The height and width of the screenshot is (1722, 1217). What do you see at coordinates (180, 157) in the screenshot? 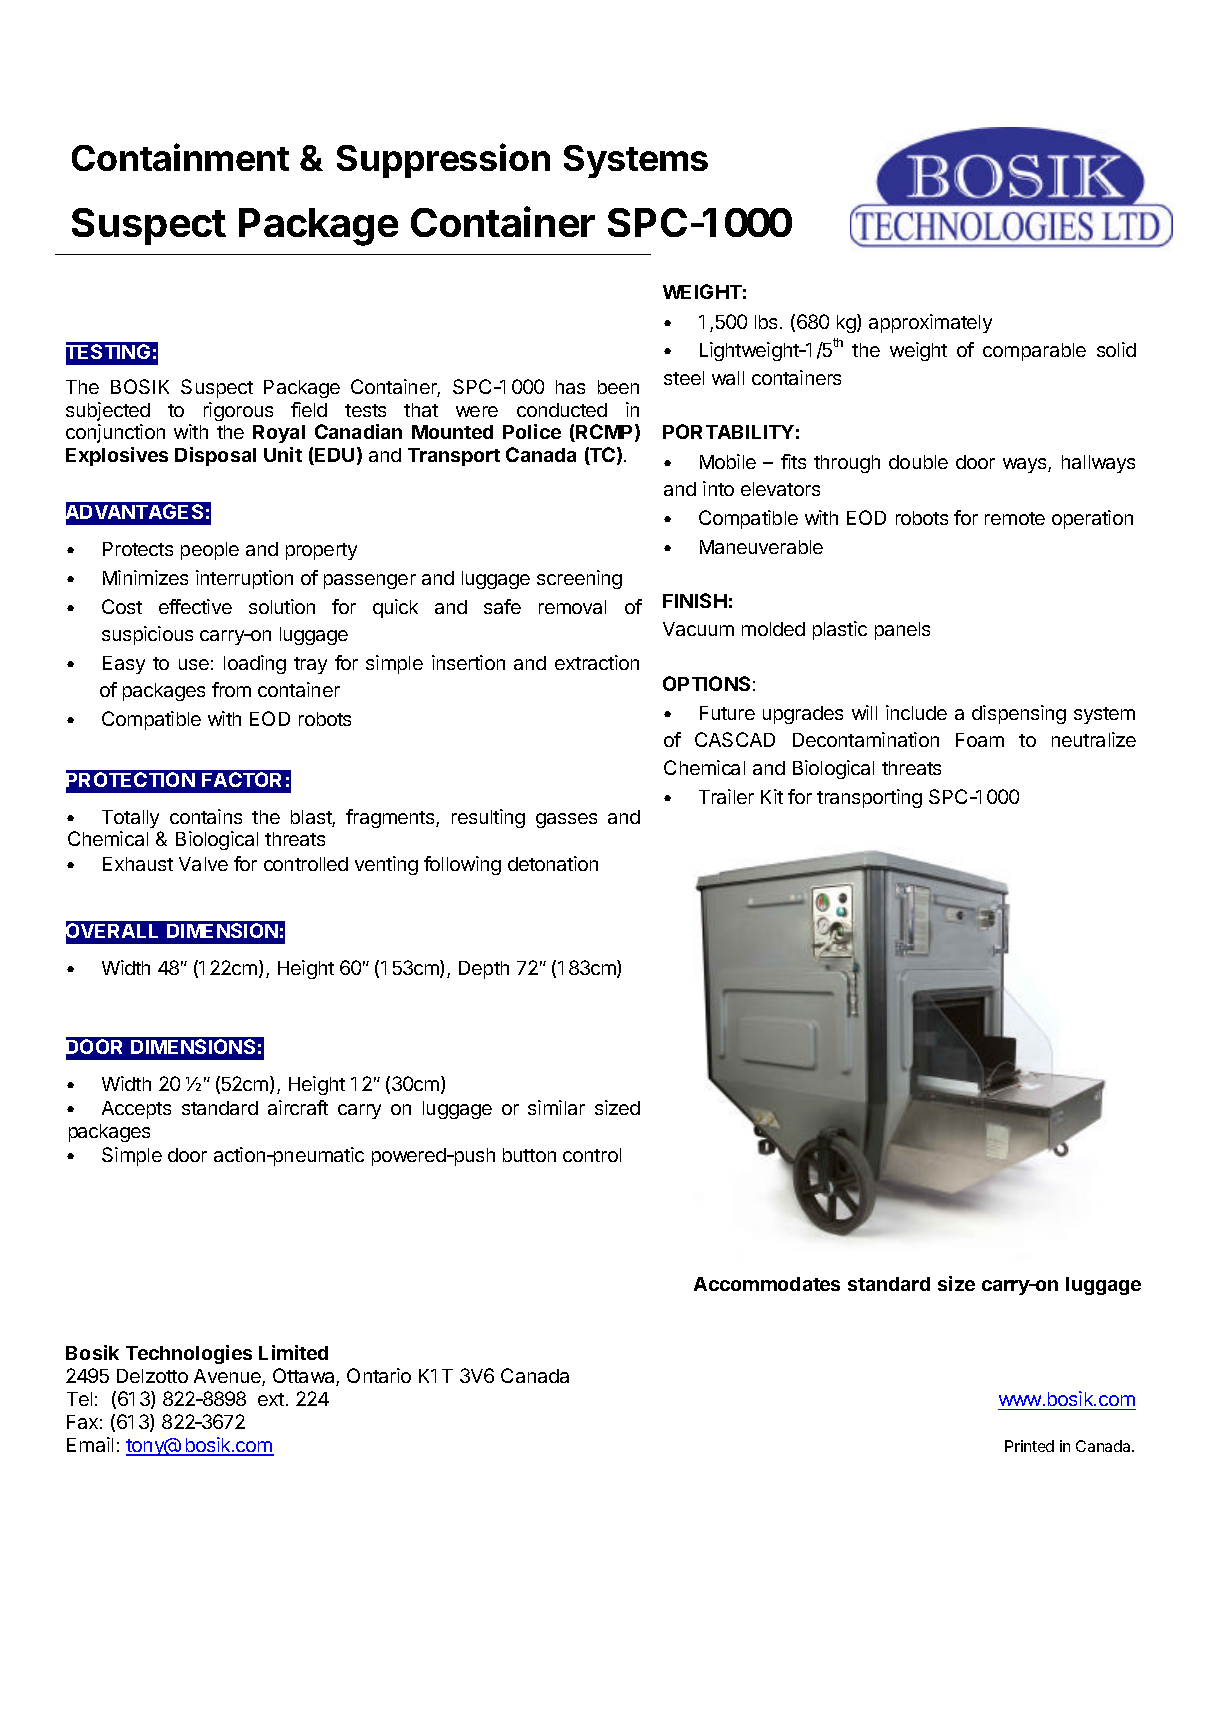
I see `Containment` at bounding box center [180, 157].
